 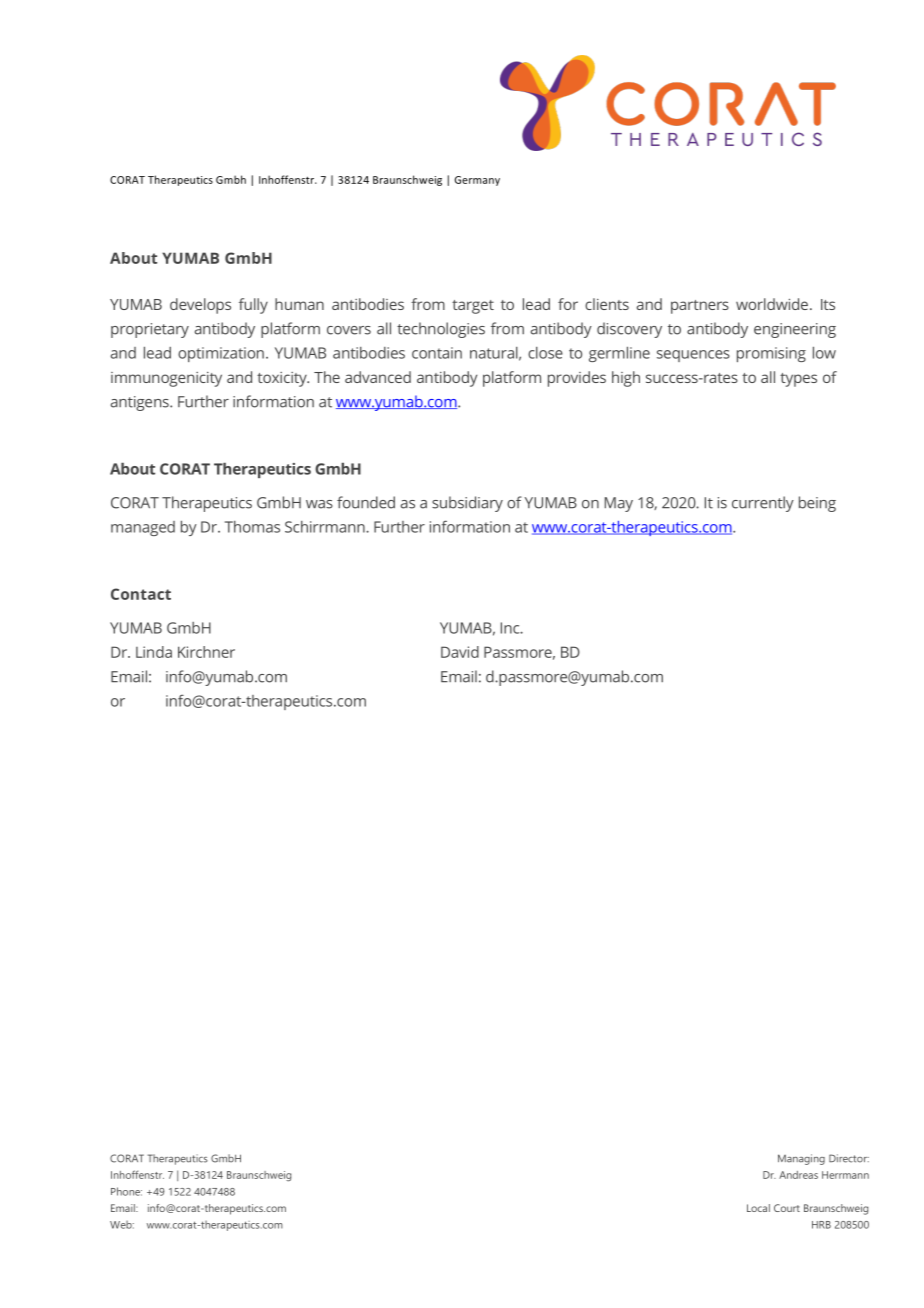 What do you see at coordinates (798, 1175) in the document?
I see `Andreas` at bounding box center [798, 1175].
